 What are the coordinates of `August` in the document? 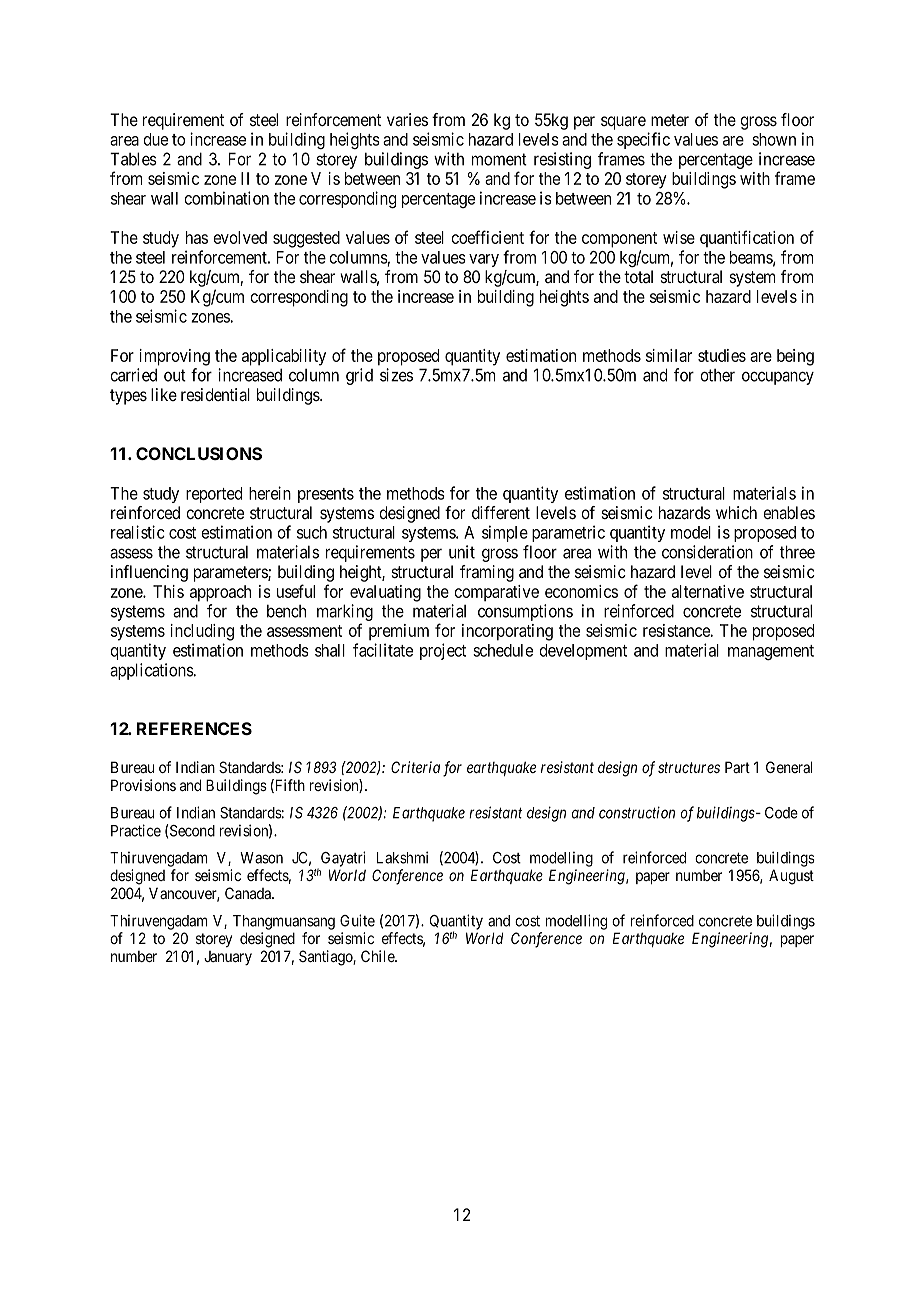 It's located at (791, 877).
